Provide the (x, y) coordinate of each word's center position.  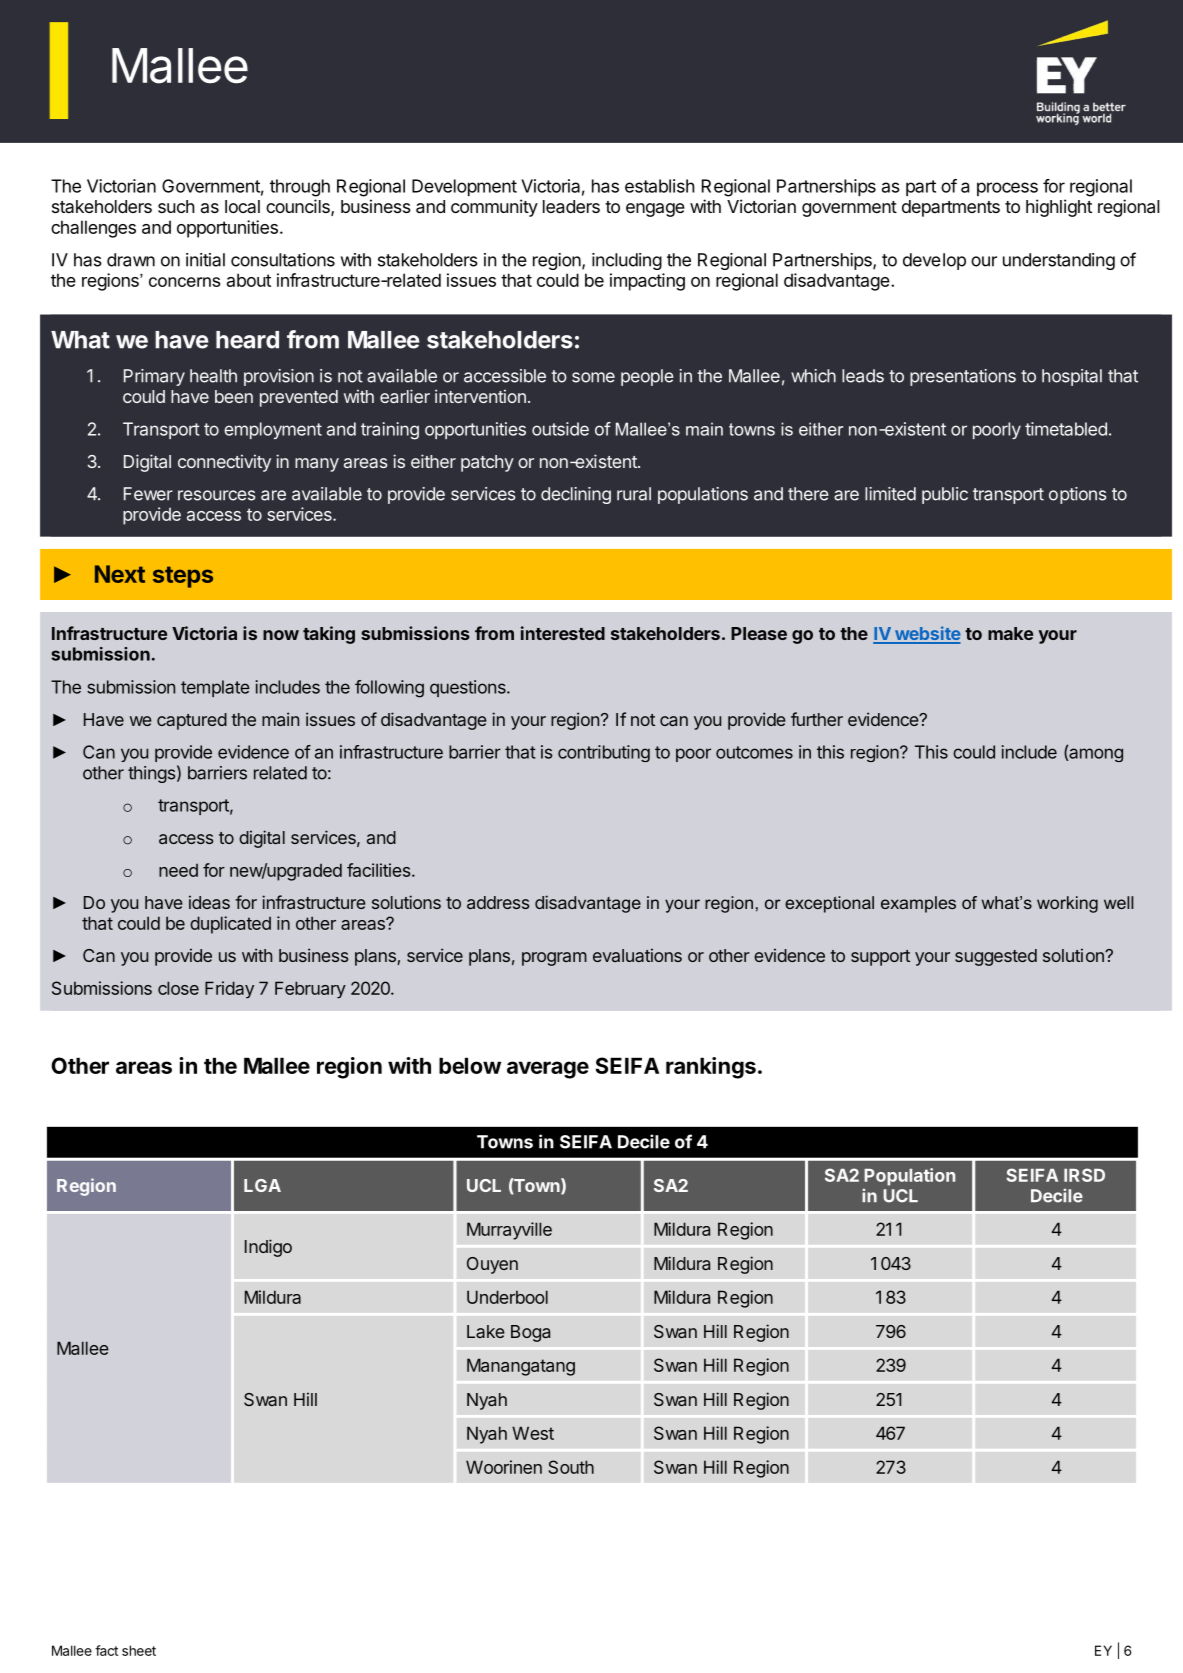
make (1010, 633)
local (242, 206)
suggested (996, 957)
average (548, 1070)
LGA (262, 1185)
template (215, 688)
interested (563, 633)
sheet (139, 1650)
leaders (571, 207)
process (1007, 189)
